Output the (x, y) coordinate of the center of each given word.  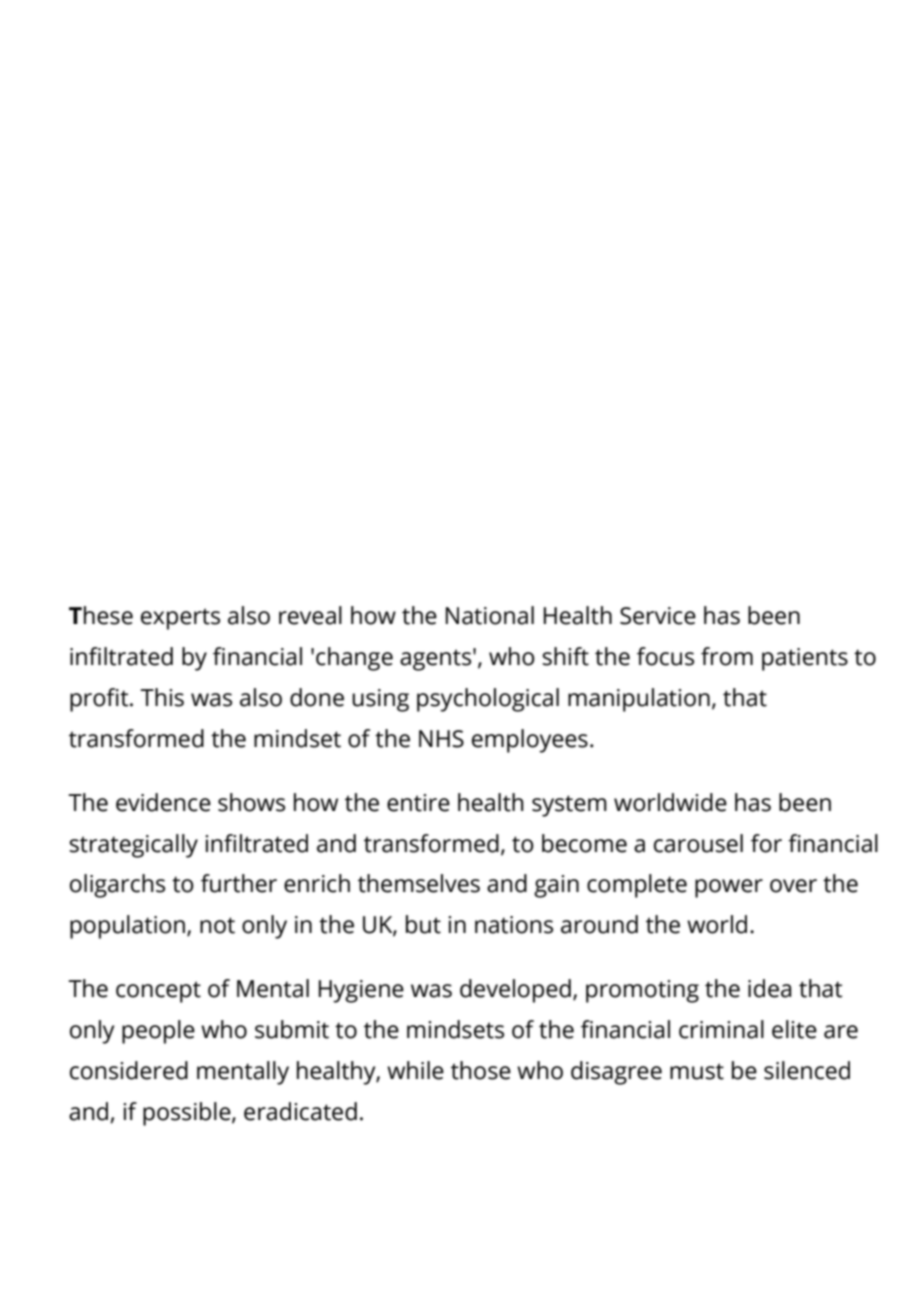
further (239, 883)
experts (180, 619)
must (697, 1071)
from (727, 656)
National (490, 615)
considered (129, 1070)
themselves (419, 883)
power (729, 888)
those (481, 1070)
